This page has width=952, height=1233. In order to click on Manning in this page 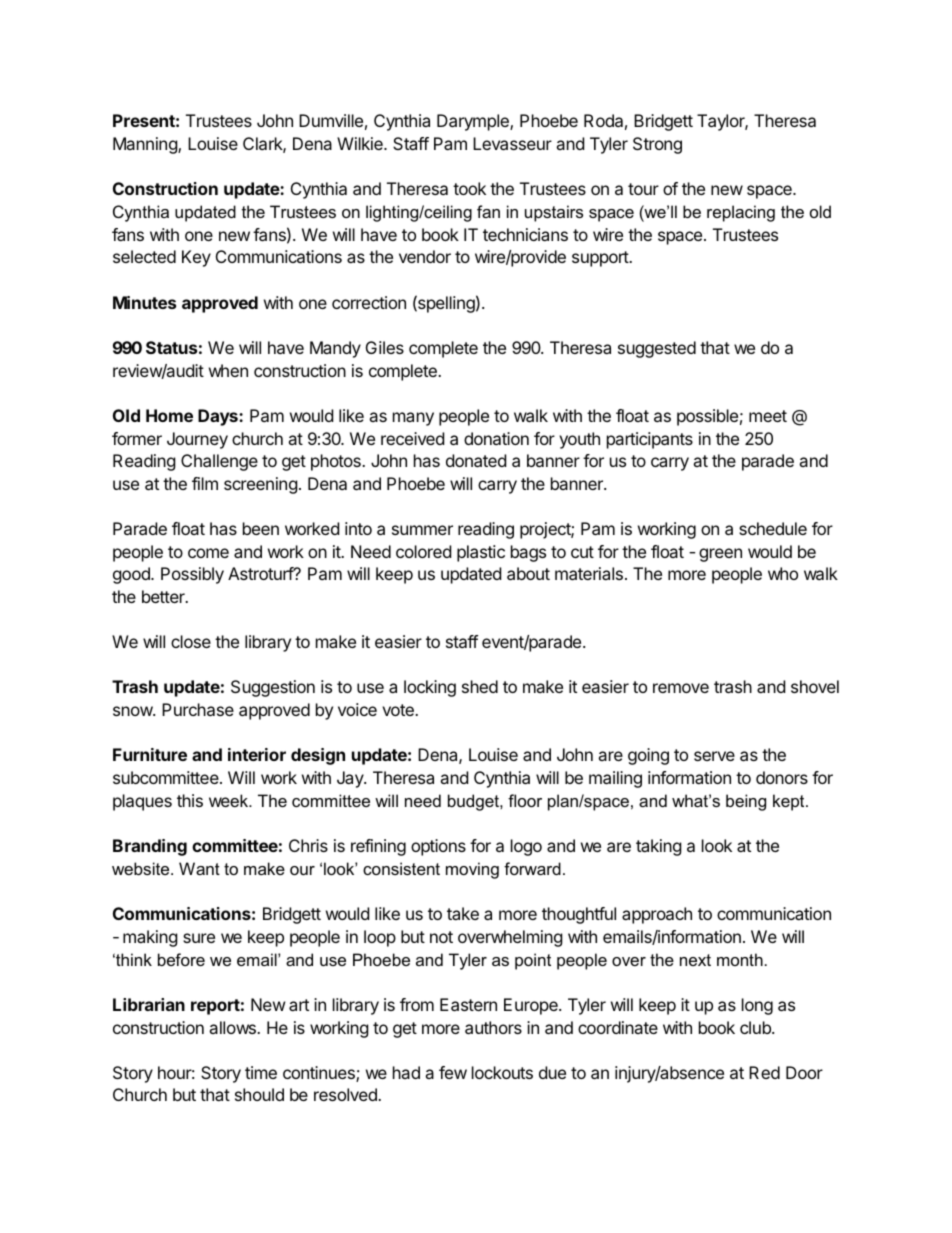, I will do `click(146, 145)`.
